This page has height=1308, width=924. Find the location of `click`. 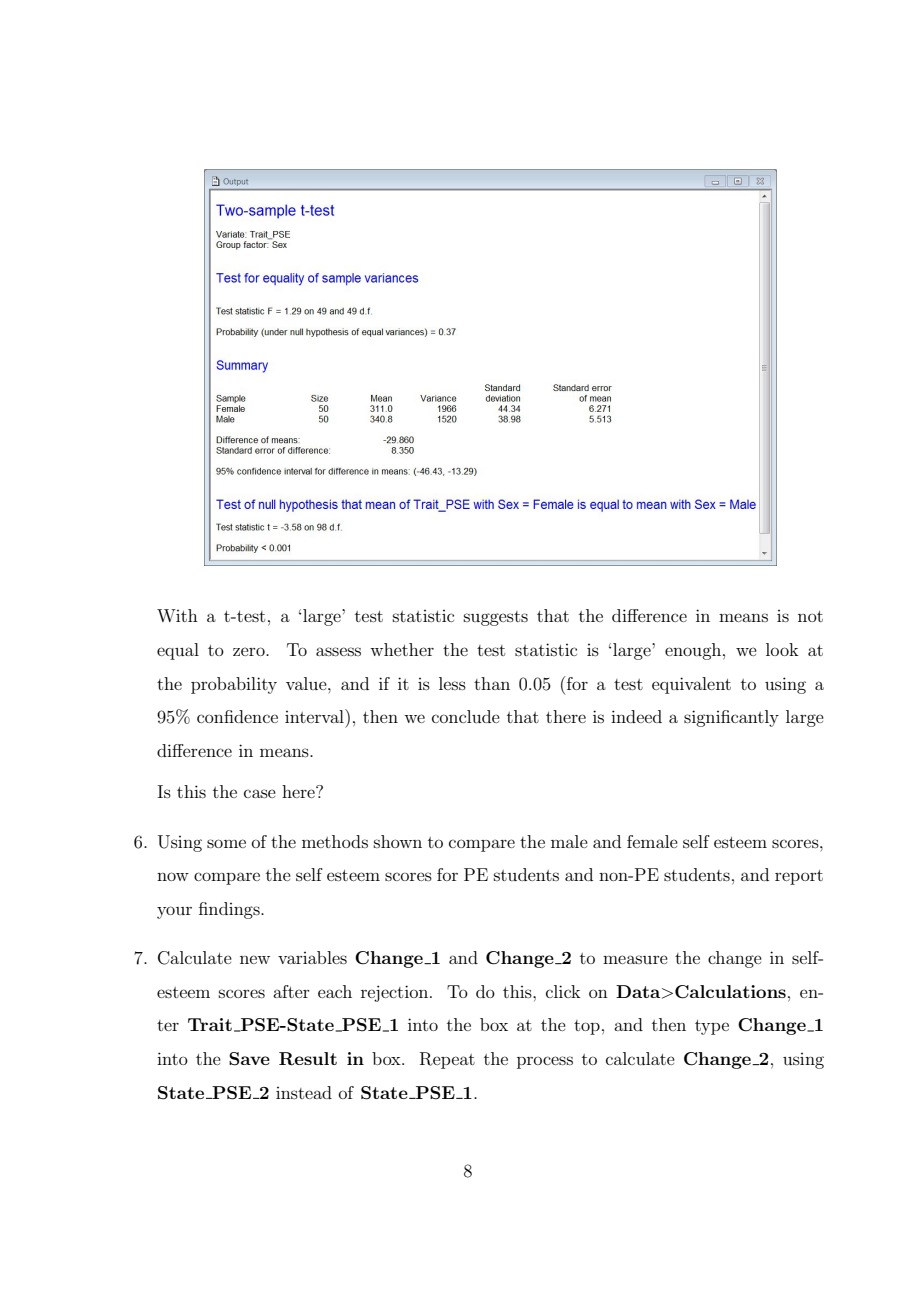

click is located at coordinates (563, 991).
